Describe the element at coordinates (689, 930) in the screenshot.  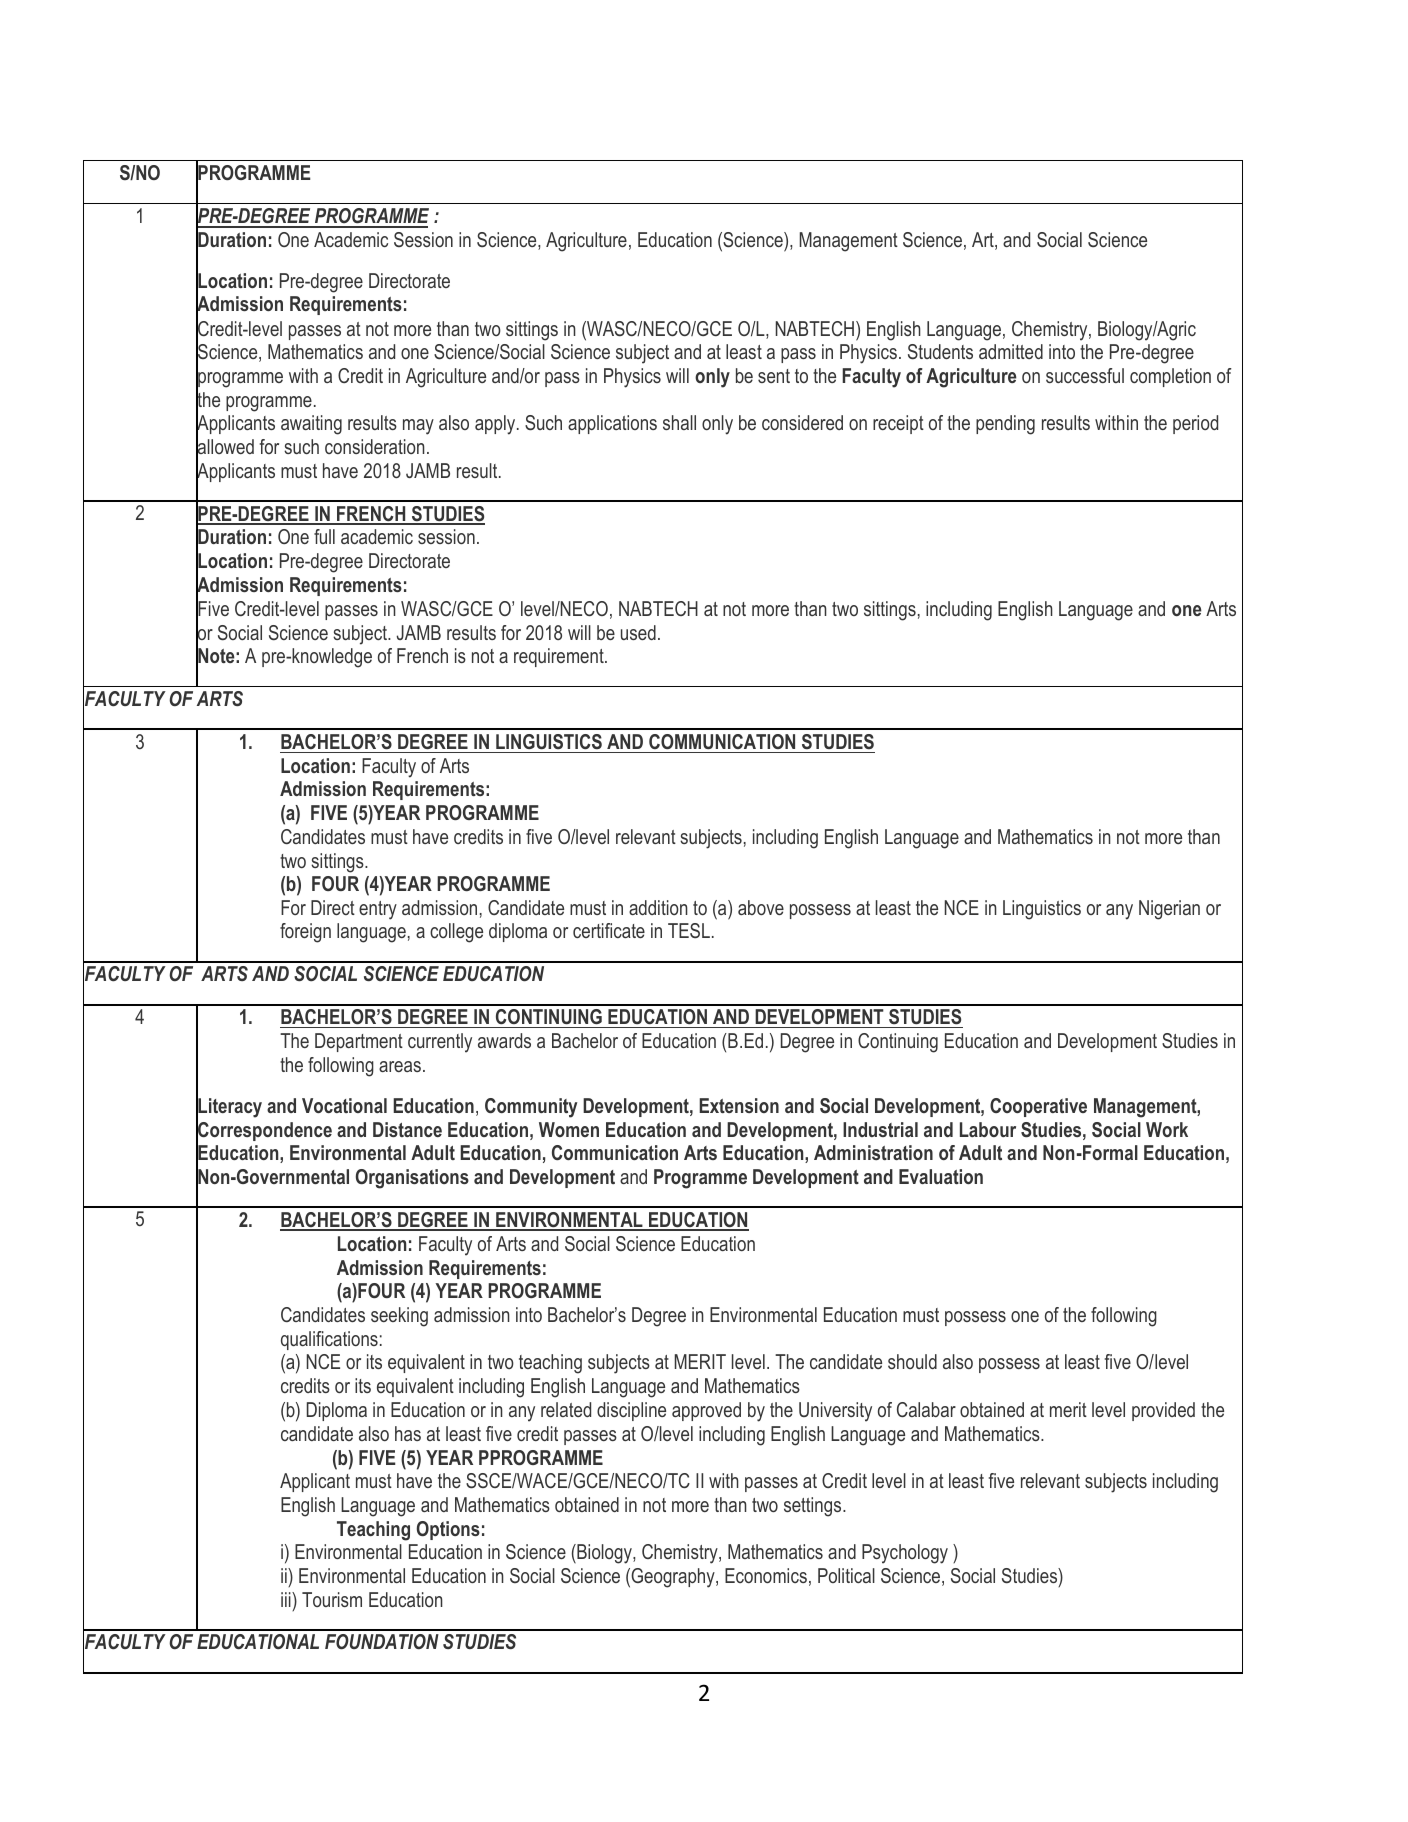
I see `TESL` at that location.
